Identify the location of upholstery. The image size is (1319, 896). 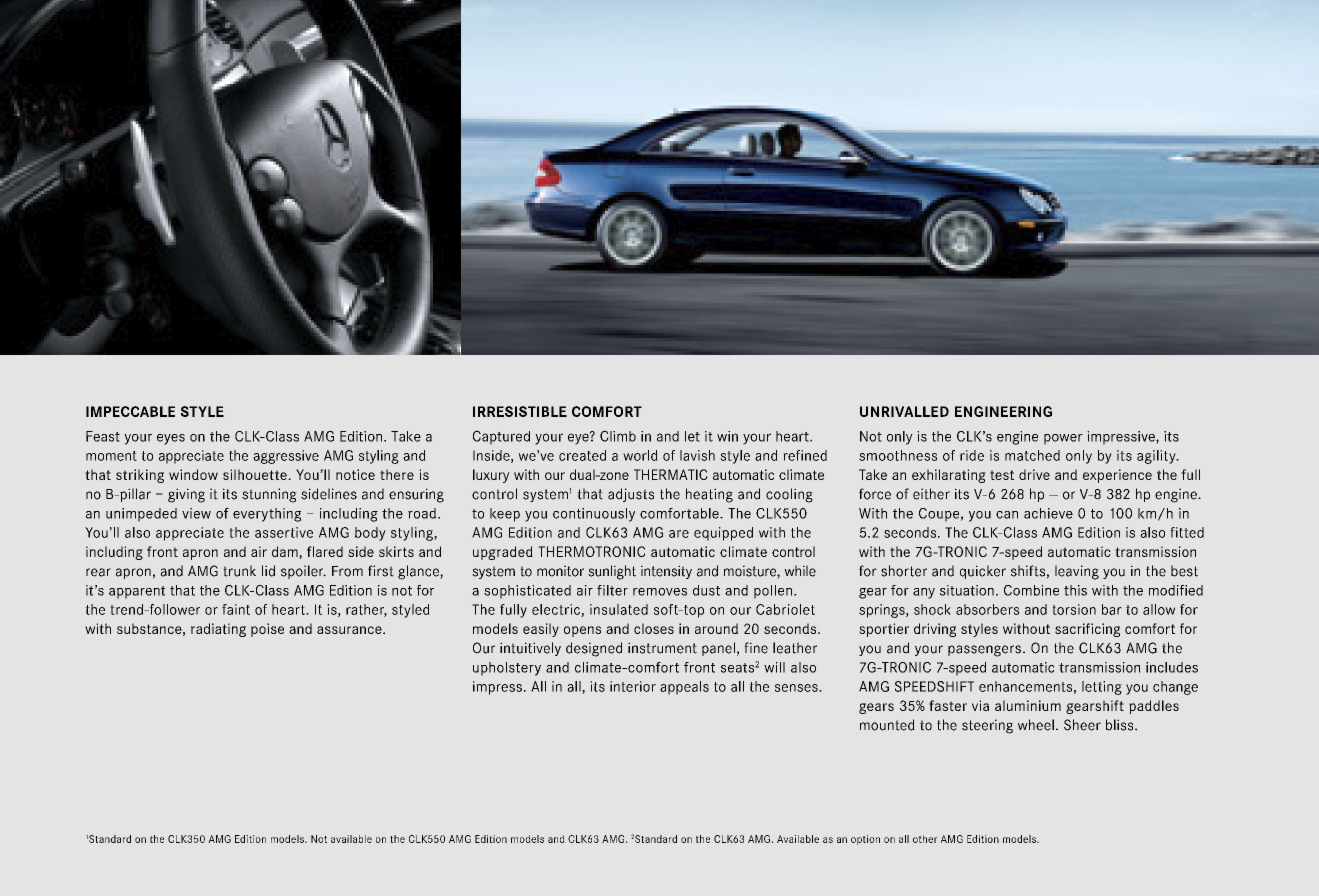
(507, 669).
